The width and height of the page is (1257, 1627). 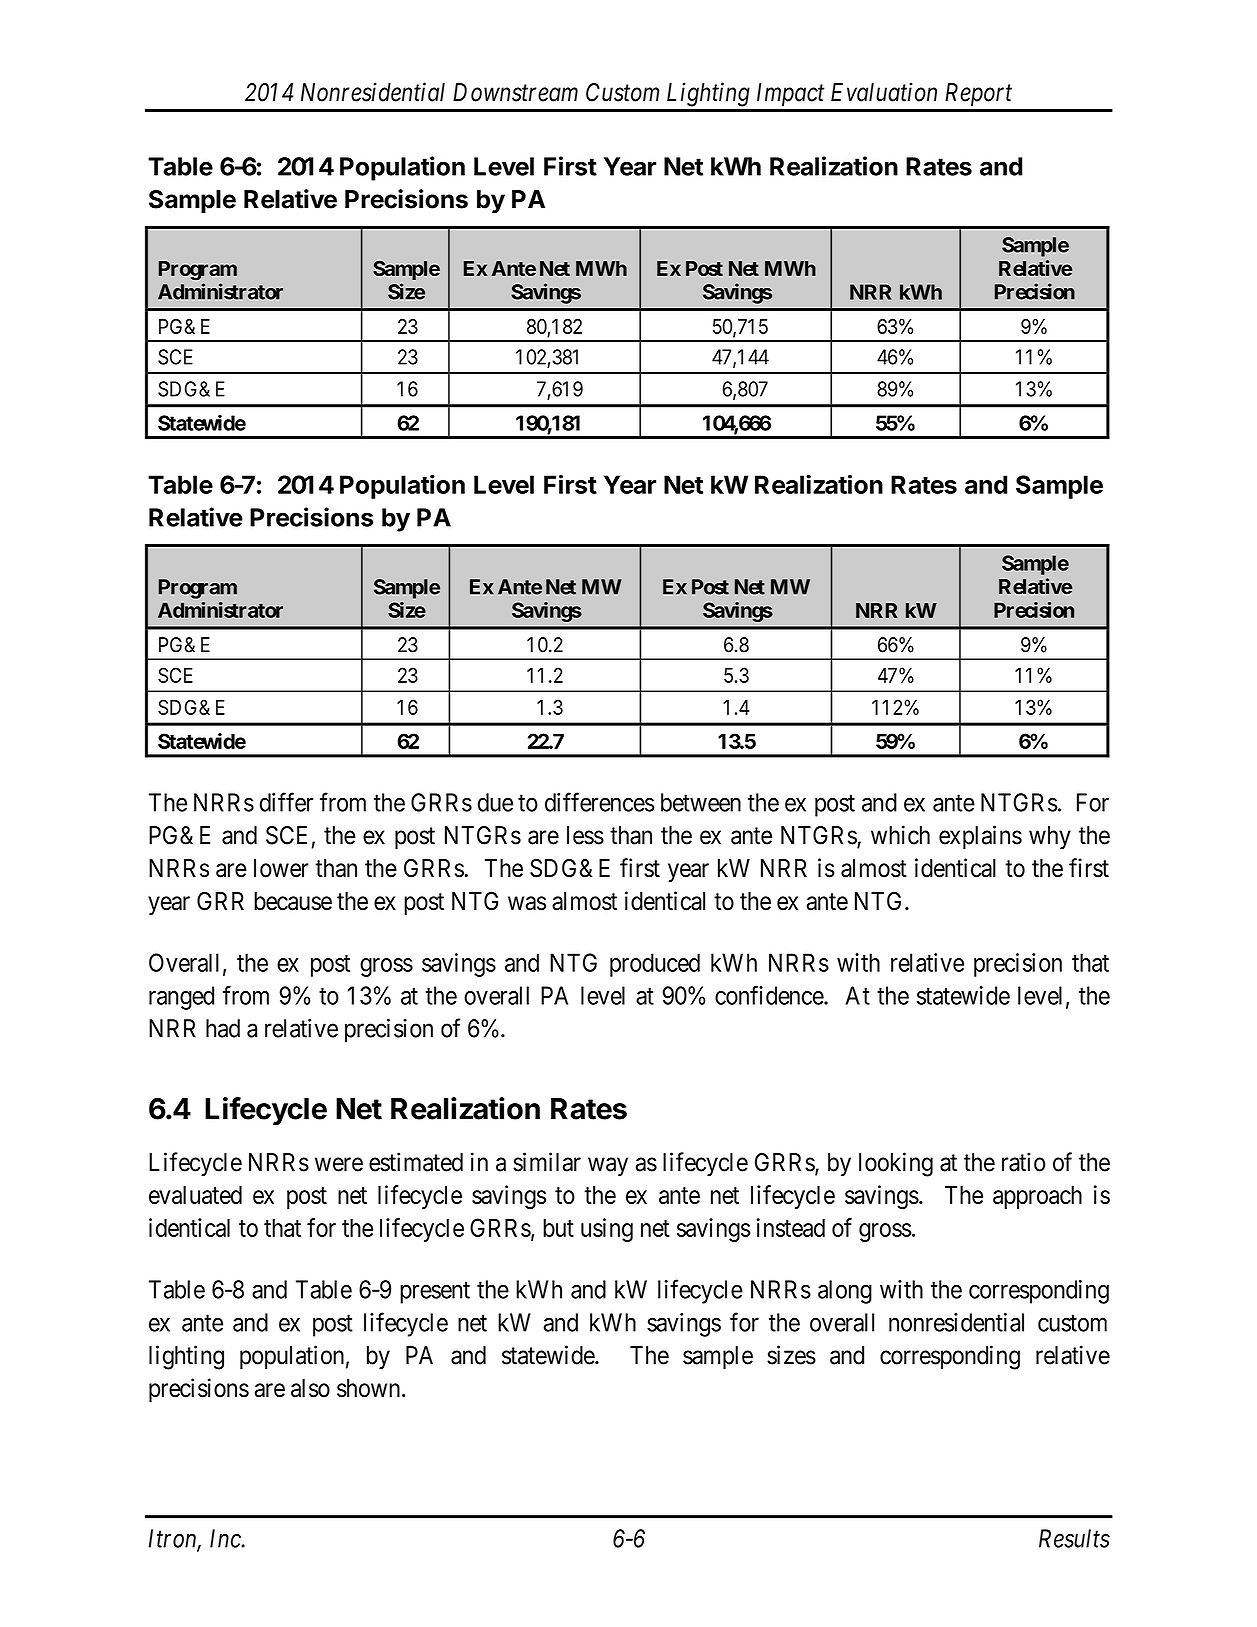 What do you see at coordinates (900, 835) in the page?
I see `which` at bounding box center [900, 835].
